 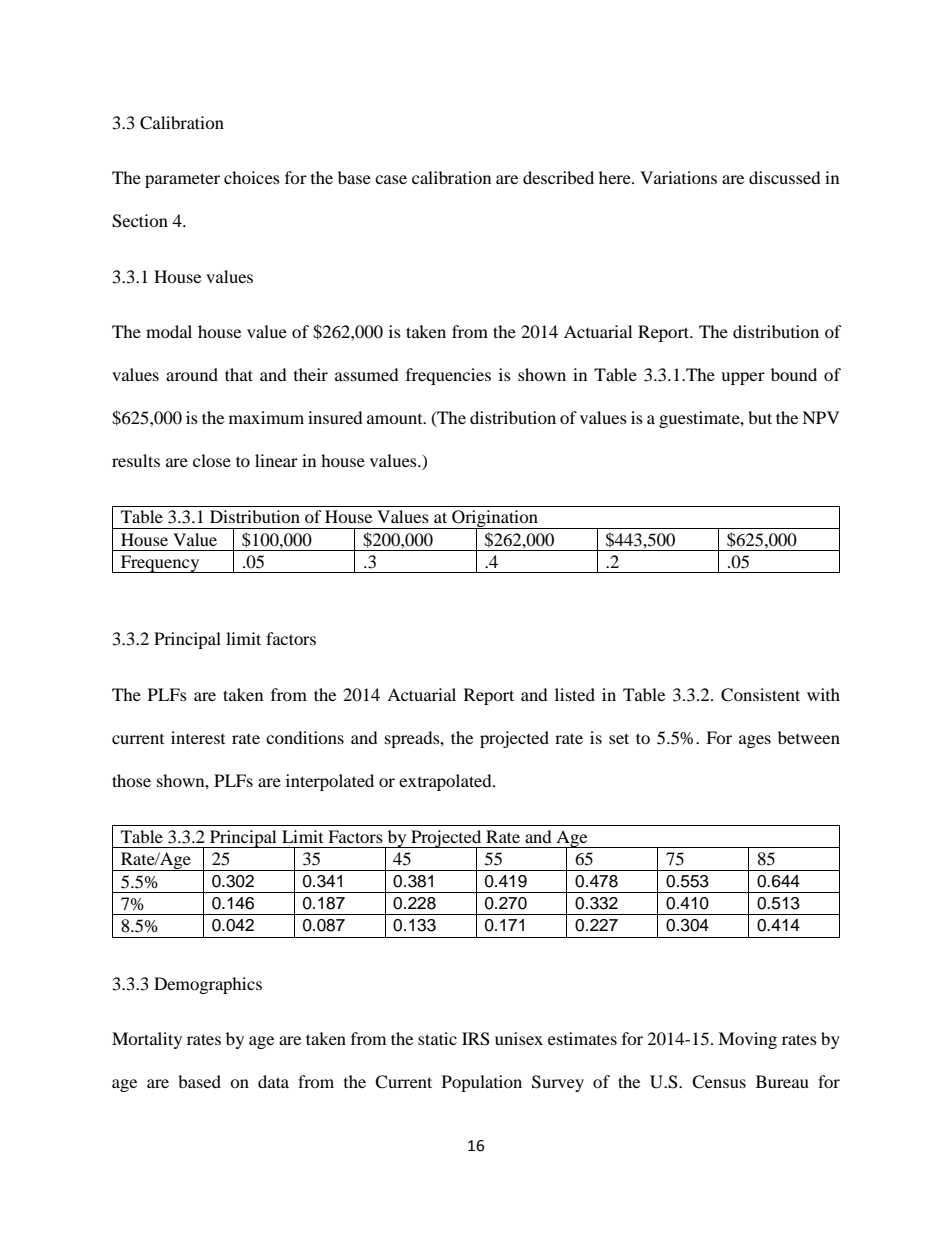 I want to click on Consistent, so click(x=760, y=695).
